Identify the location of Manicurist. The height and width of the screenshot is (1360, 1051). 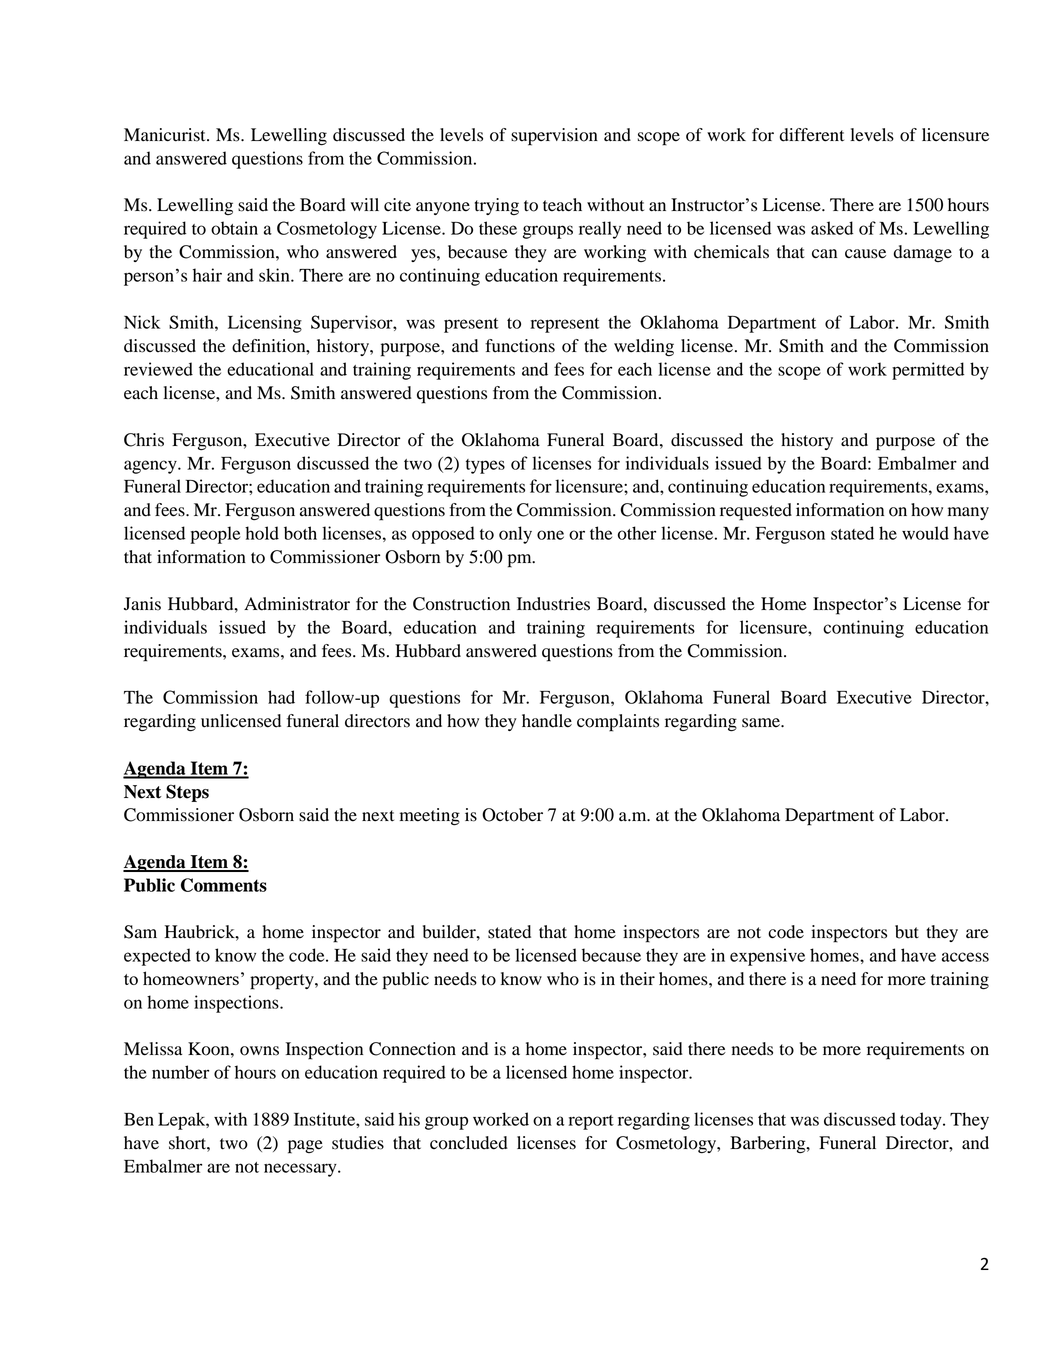
(166, 135).
